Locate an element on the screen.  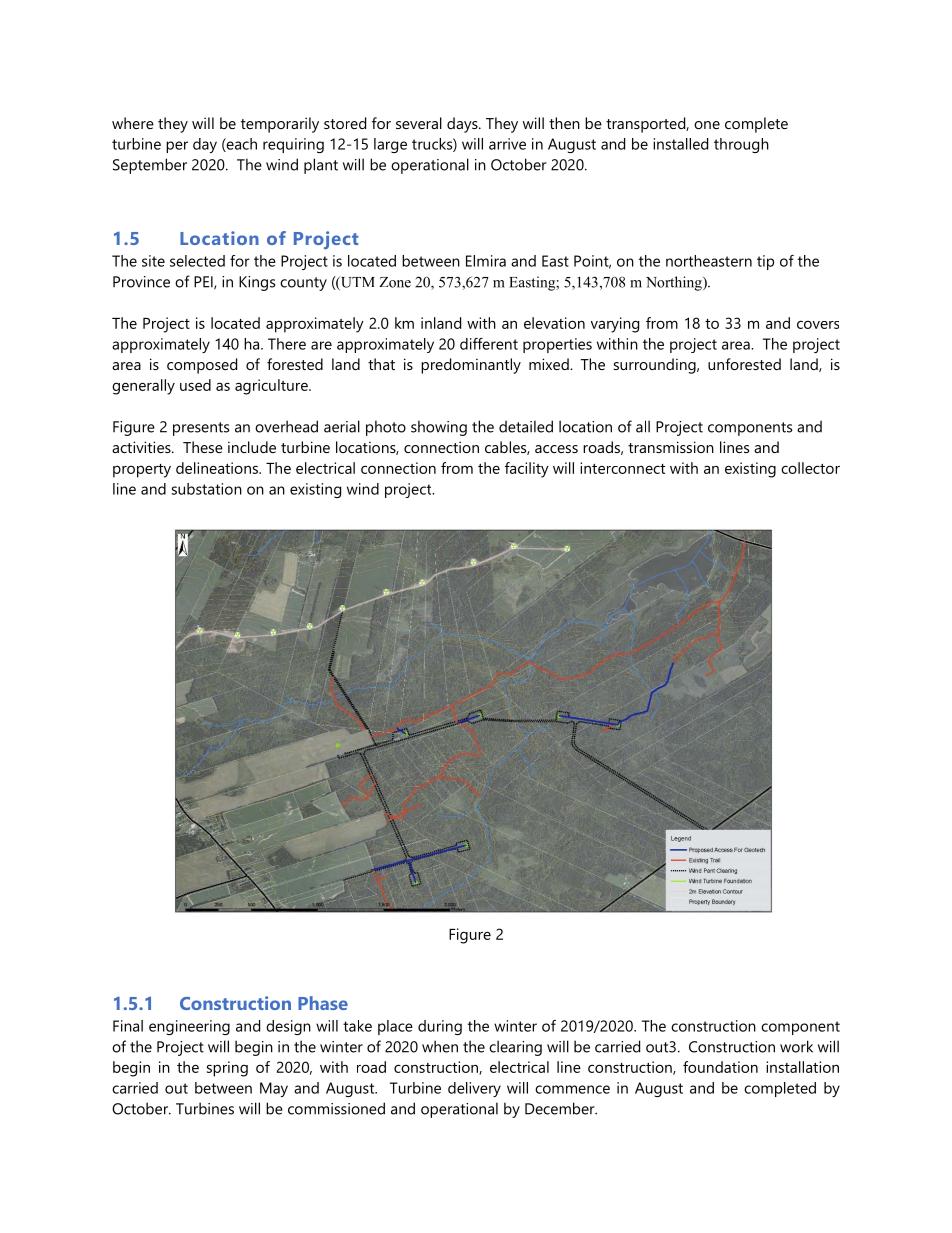
arrive is located at coordinates (507, 144).
